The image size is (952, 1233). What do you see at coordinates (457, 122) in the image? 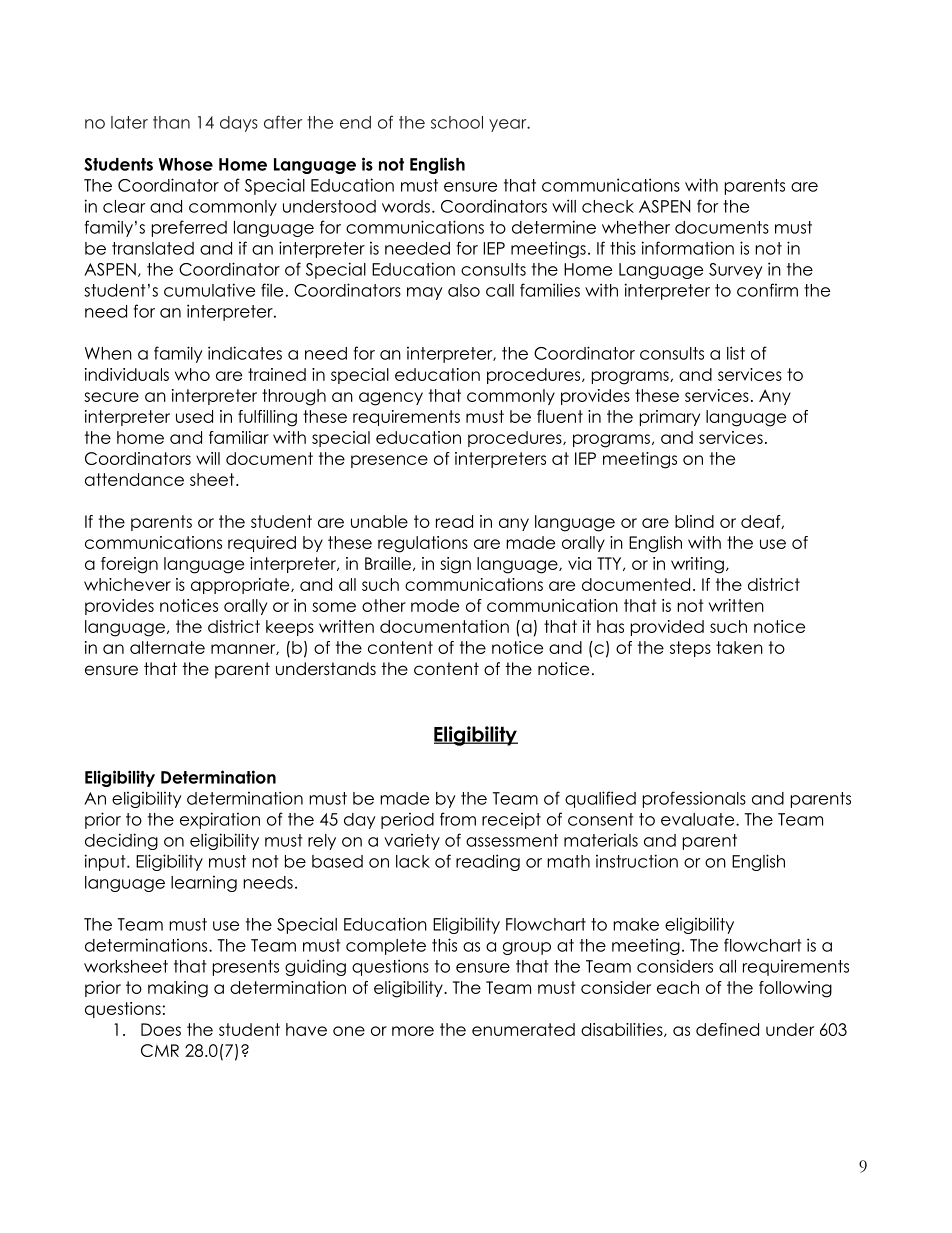
I see `school` at bounding box center [457, 122].
